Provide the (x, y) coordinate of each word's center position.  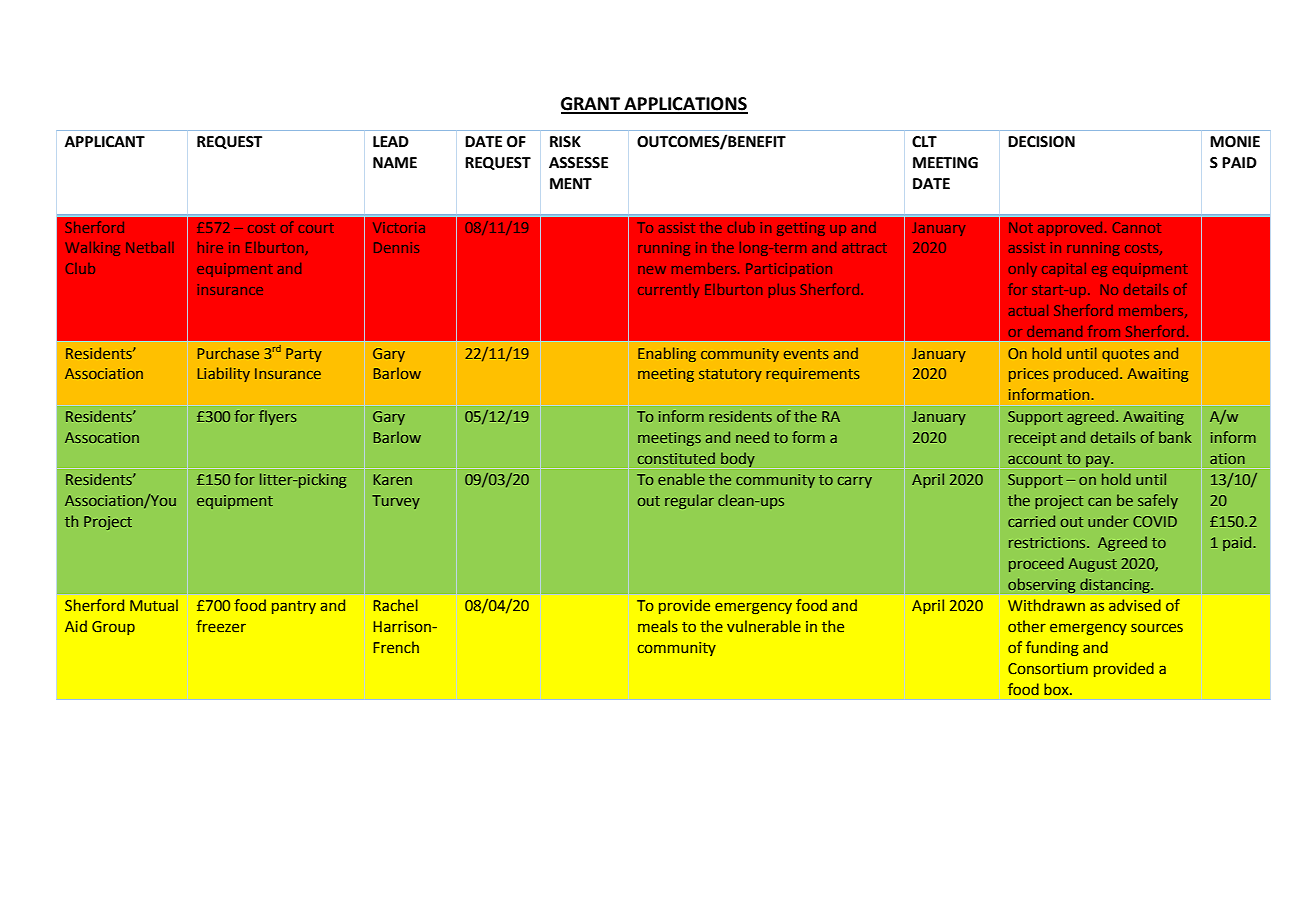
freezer (221, 626)
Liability (224, 374)
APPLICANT (105, 142)
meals (658, 626)
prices (1029, 375)
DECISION (1041, 142)
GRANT (591, 105)
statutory (730, 375)
